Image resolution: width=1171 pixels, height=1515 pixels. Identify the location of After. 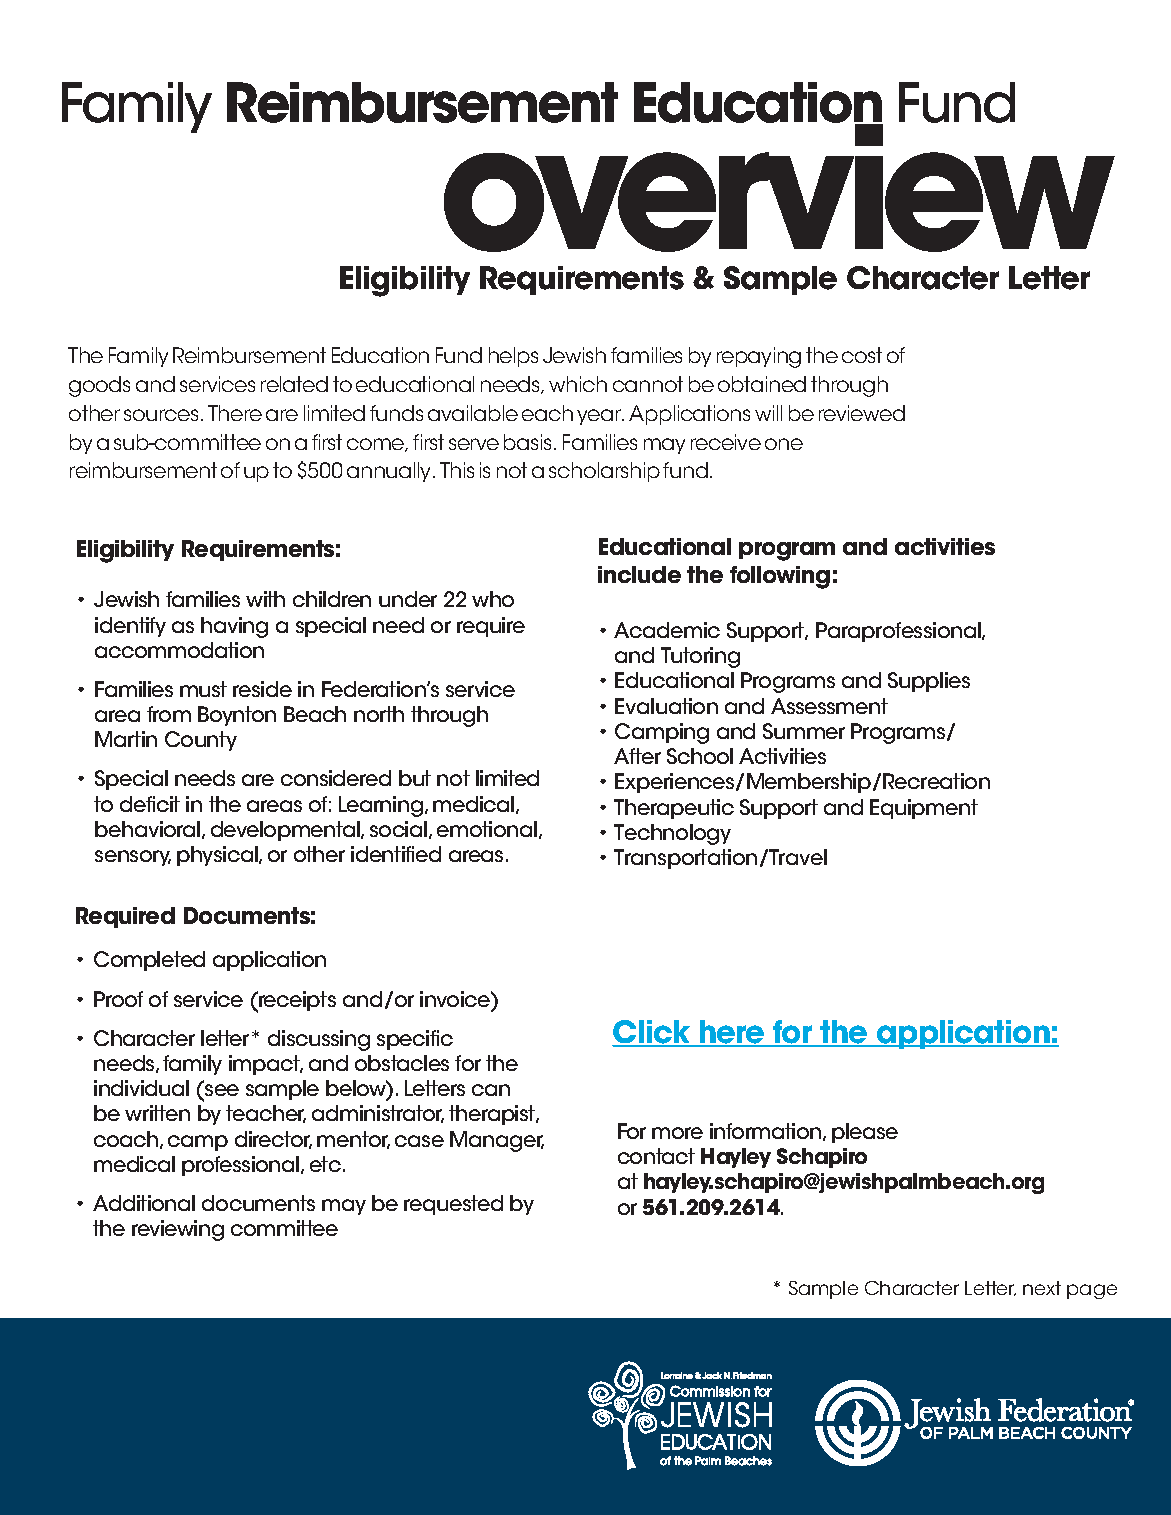
(637, 756).
